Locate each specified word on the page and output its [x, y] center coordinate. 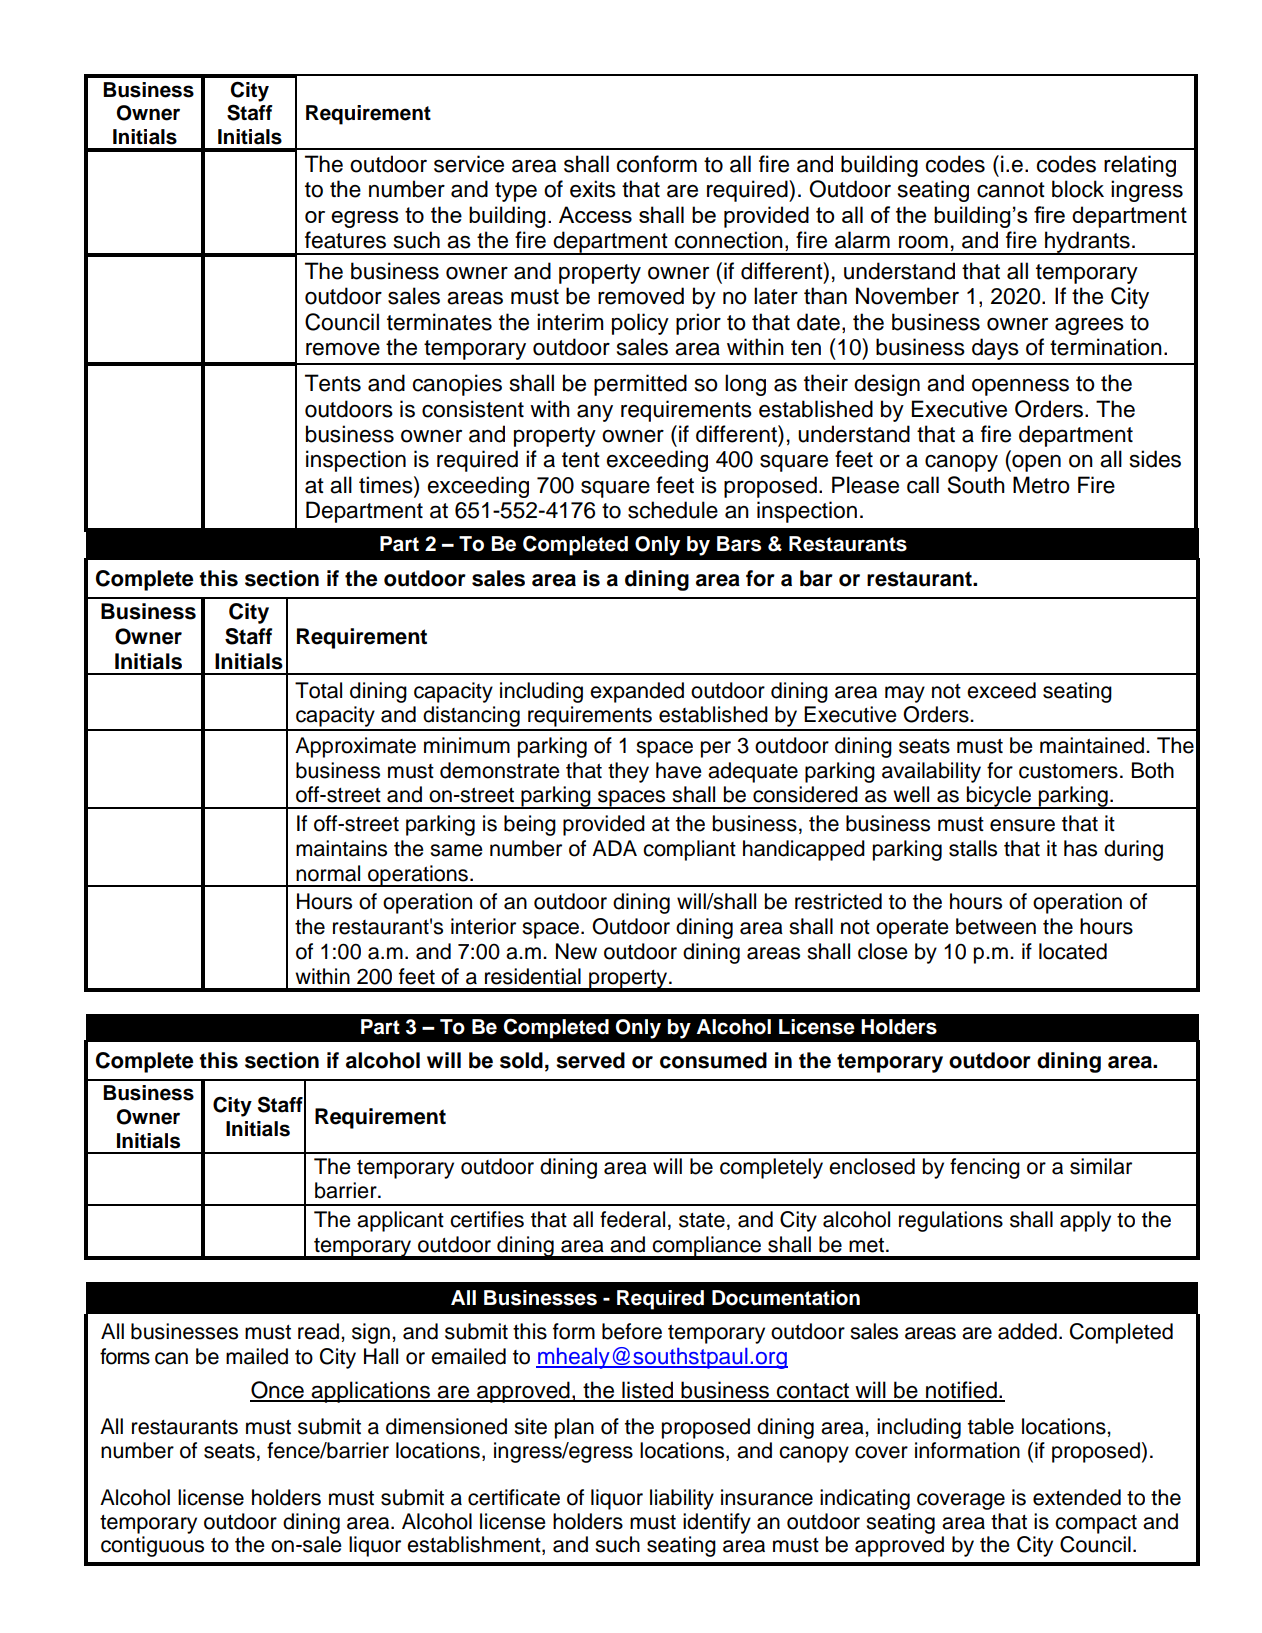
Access [595, 214]
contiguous [152, 1546]
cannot [1011, 190]
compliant [689, 850]
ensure [1022, 825]
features [345, 240]
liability [682, 1499]
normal [328, 873]
